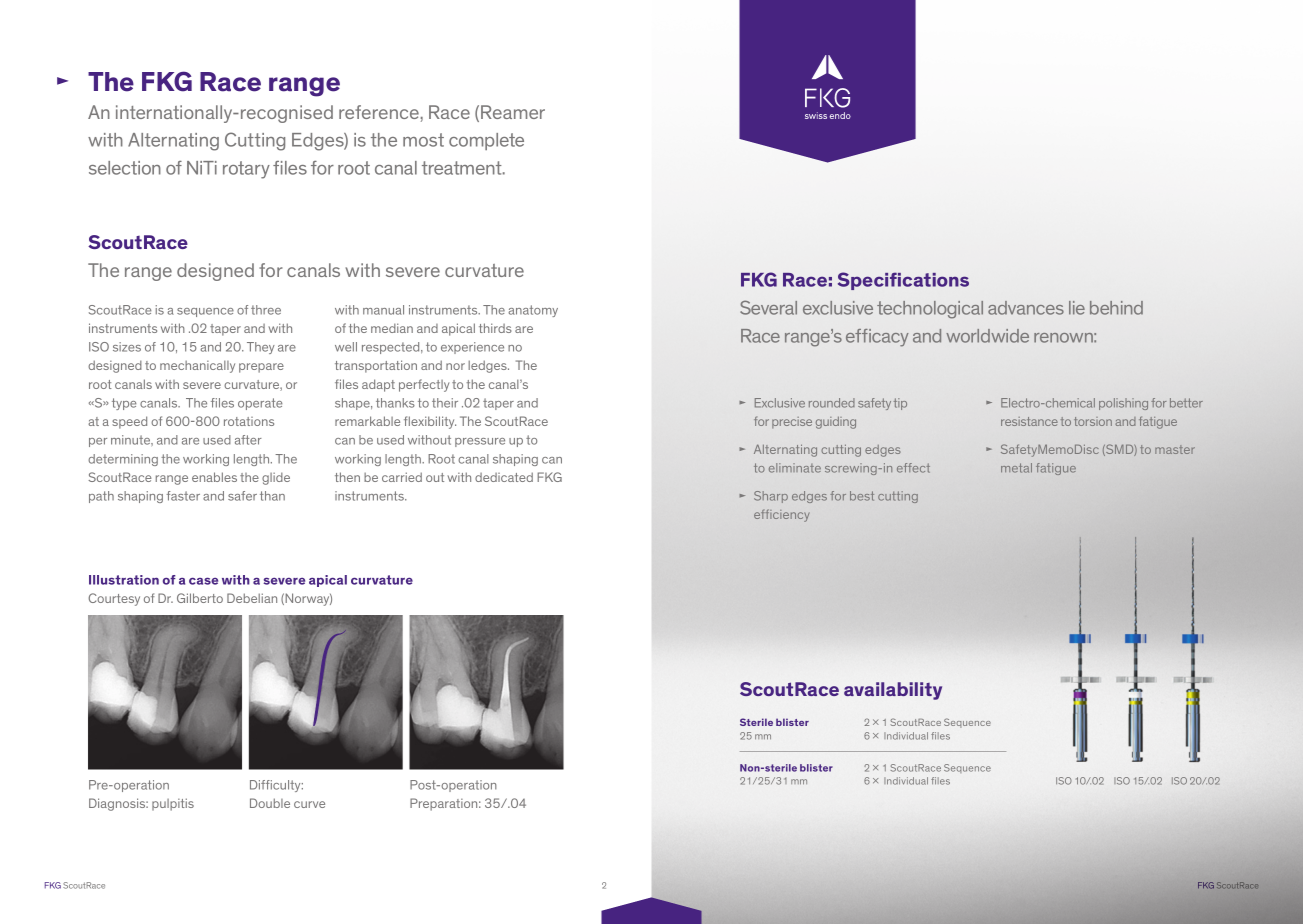 The height and width of the image is (924, 1303). I want to click on curve, so click(309, 804).
